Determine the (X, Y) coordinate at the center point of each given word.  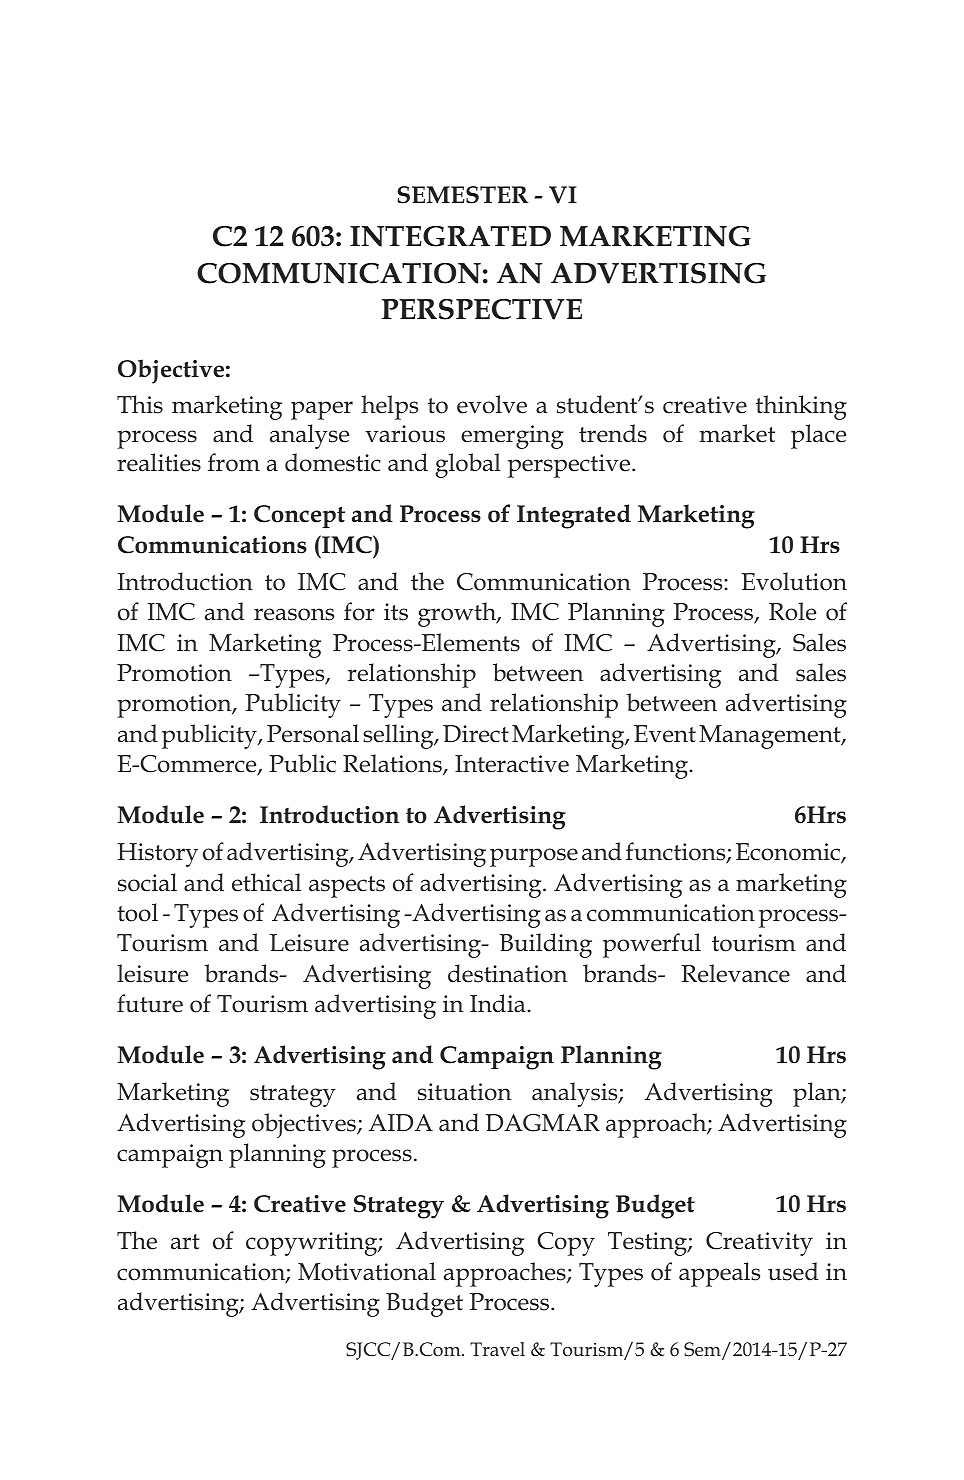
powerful (652, 945)
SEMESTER (462, 195)
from (234, 462)
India (499, 1003)
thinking (801, 407)
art (185, 1242)
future (150, 1003)
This (140, 404)
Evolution (794, 581)
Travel (497, 1349)
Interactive (512, 764)
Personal (313, 733)
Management (771, 737)
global (468, 465)
